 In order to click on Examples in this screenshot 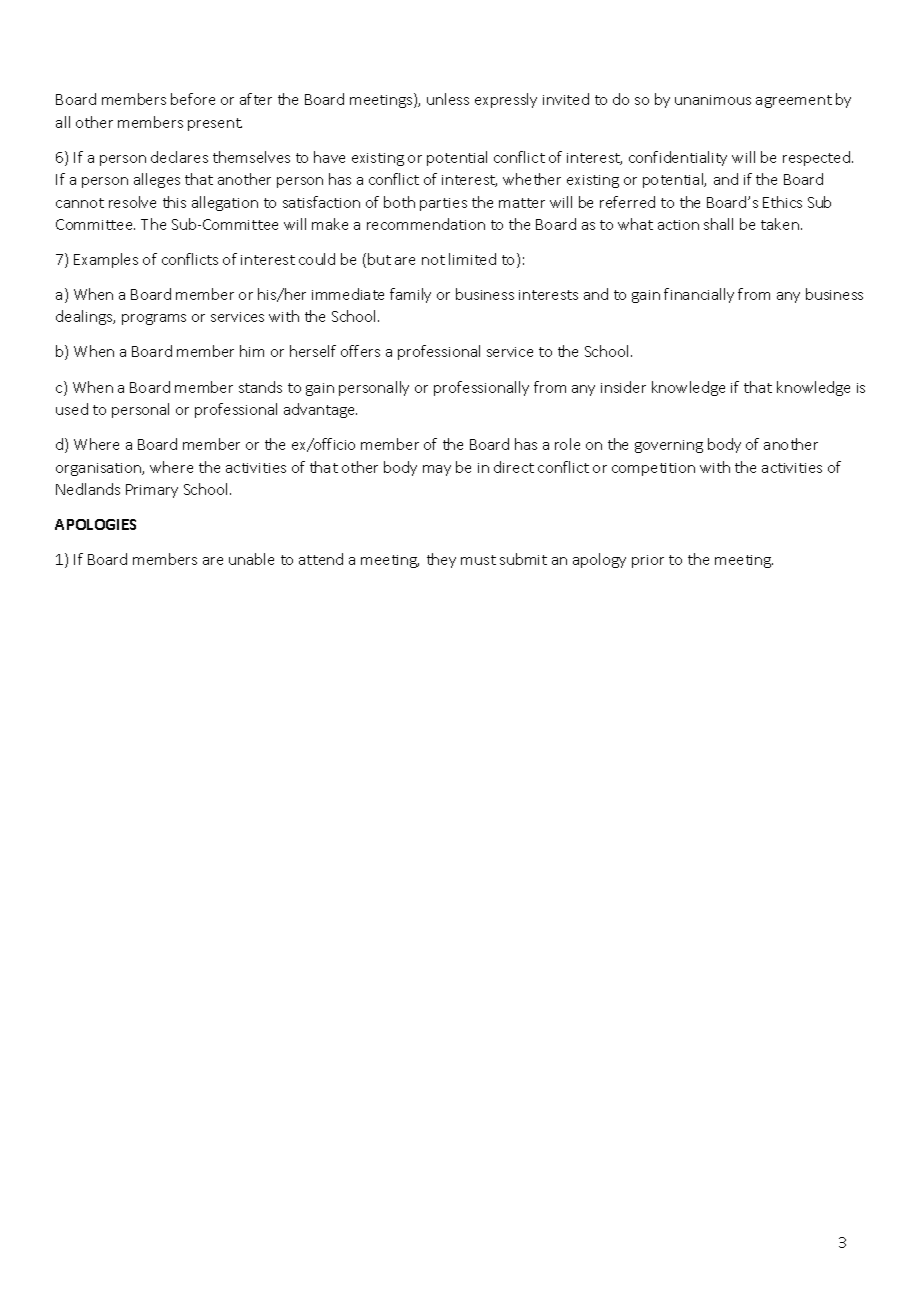, I will do `click(106, 260)`.
